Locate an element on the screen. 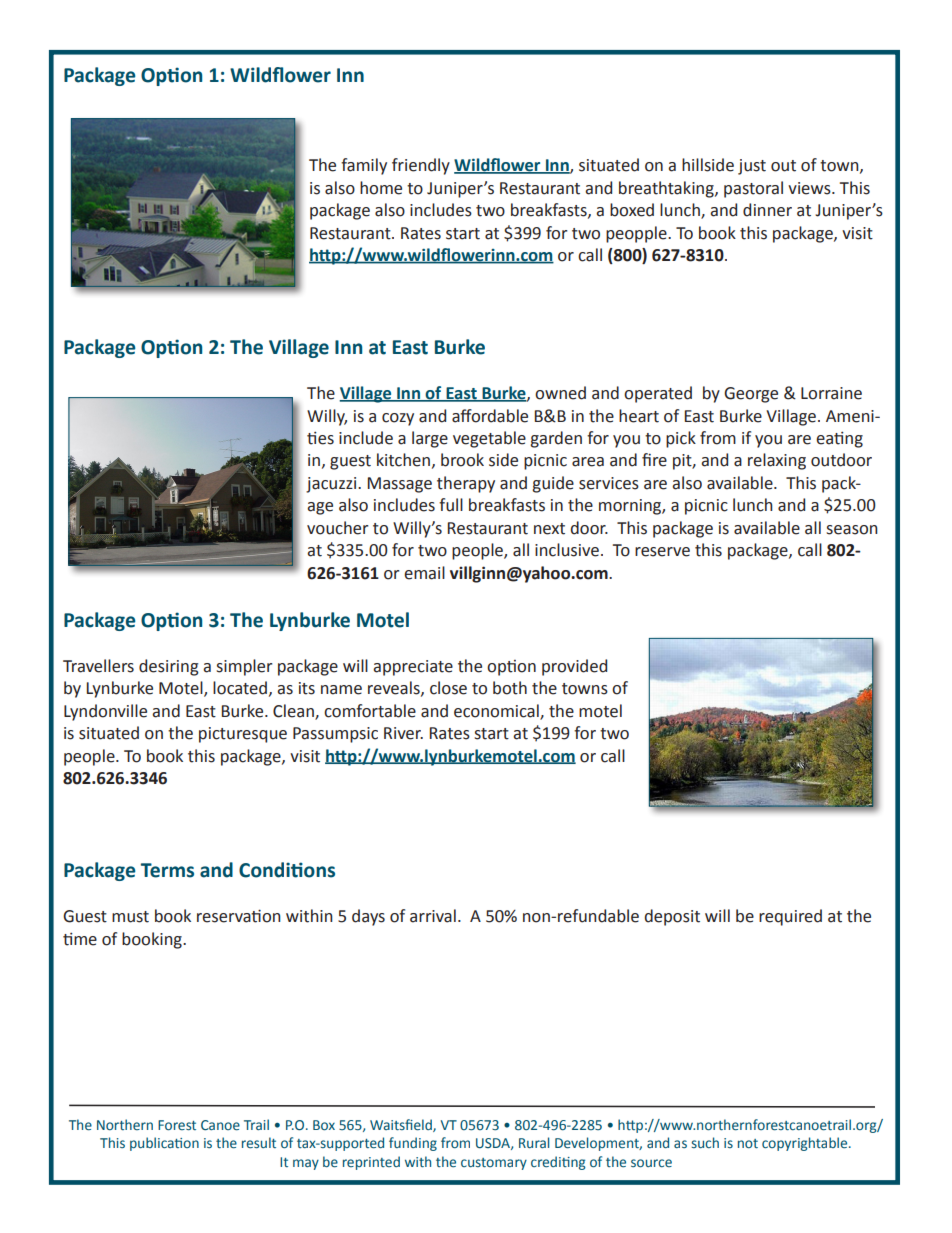  publication is located at coordinates (164, 1144).
